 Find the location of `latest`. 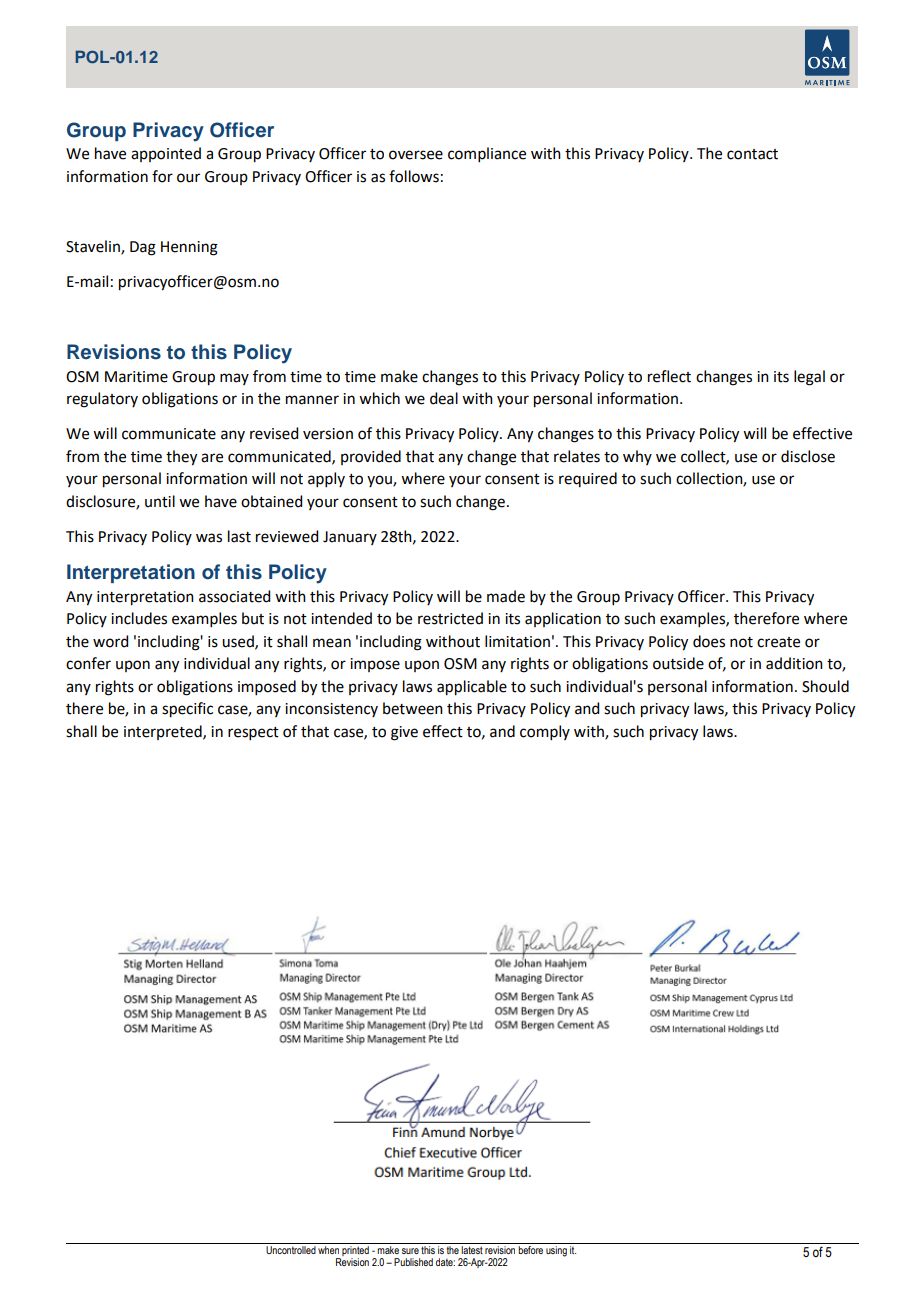

latest is located at coordinates (472, 1250).
